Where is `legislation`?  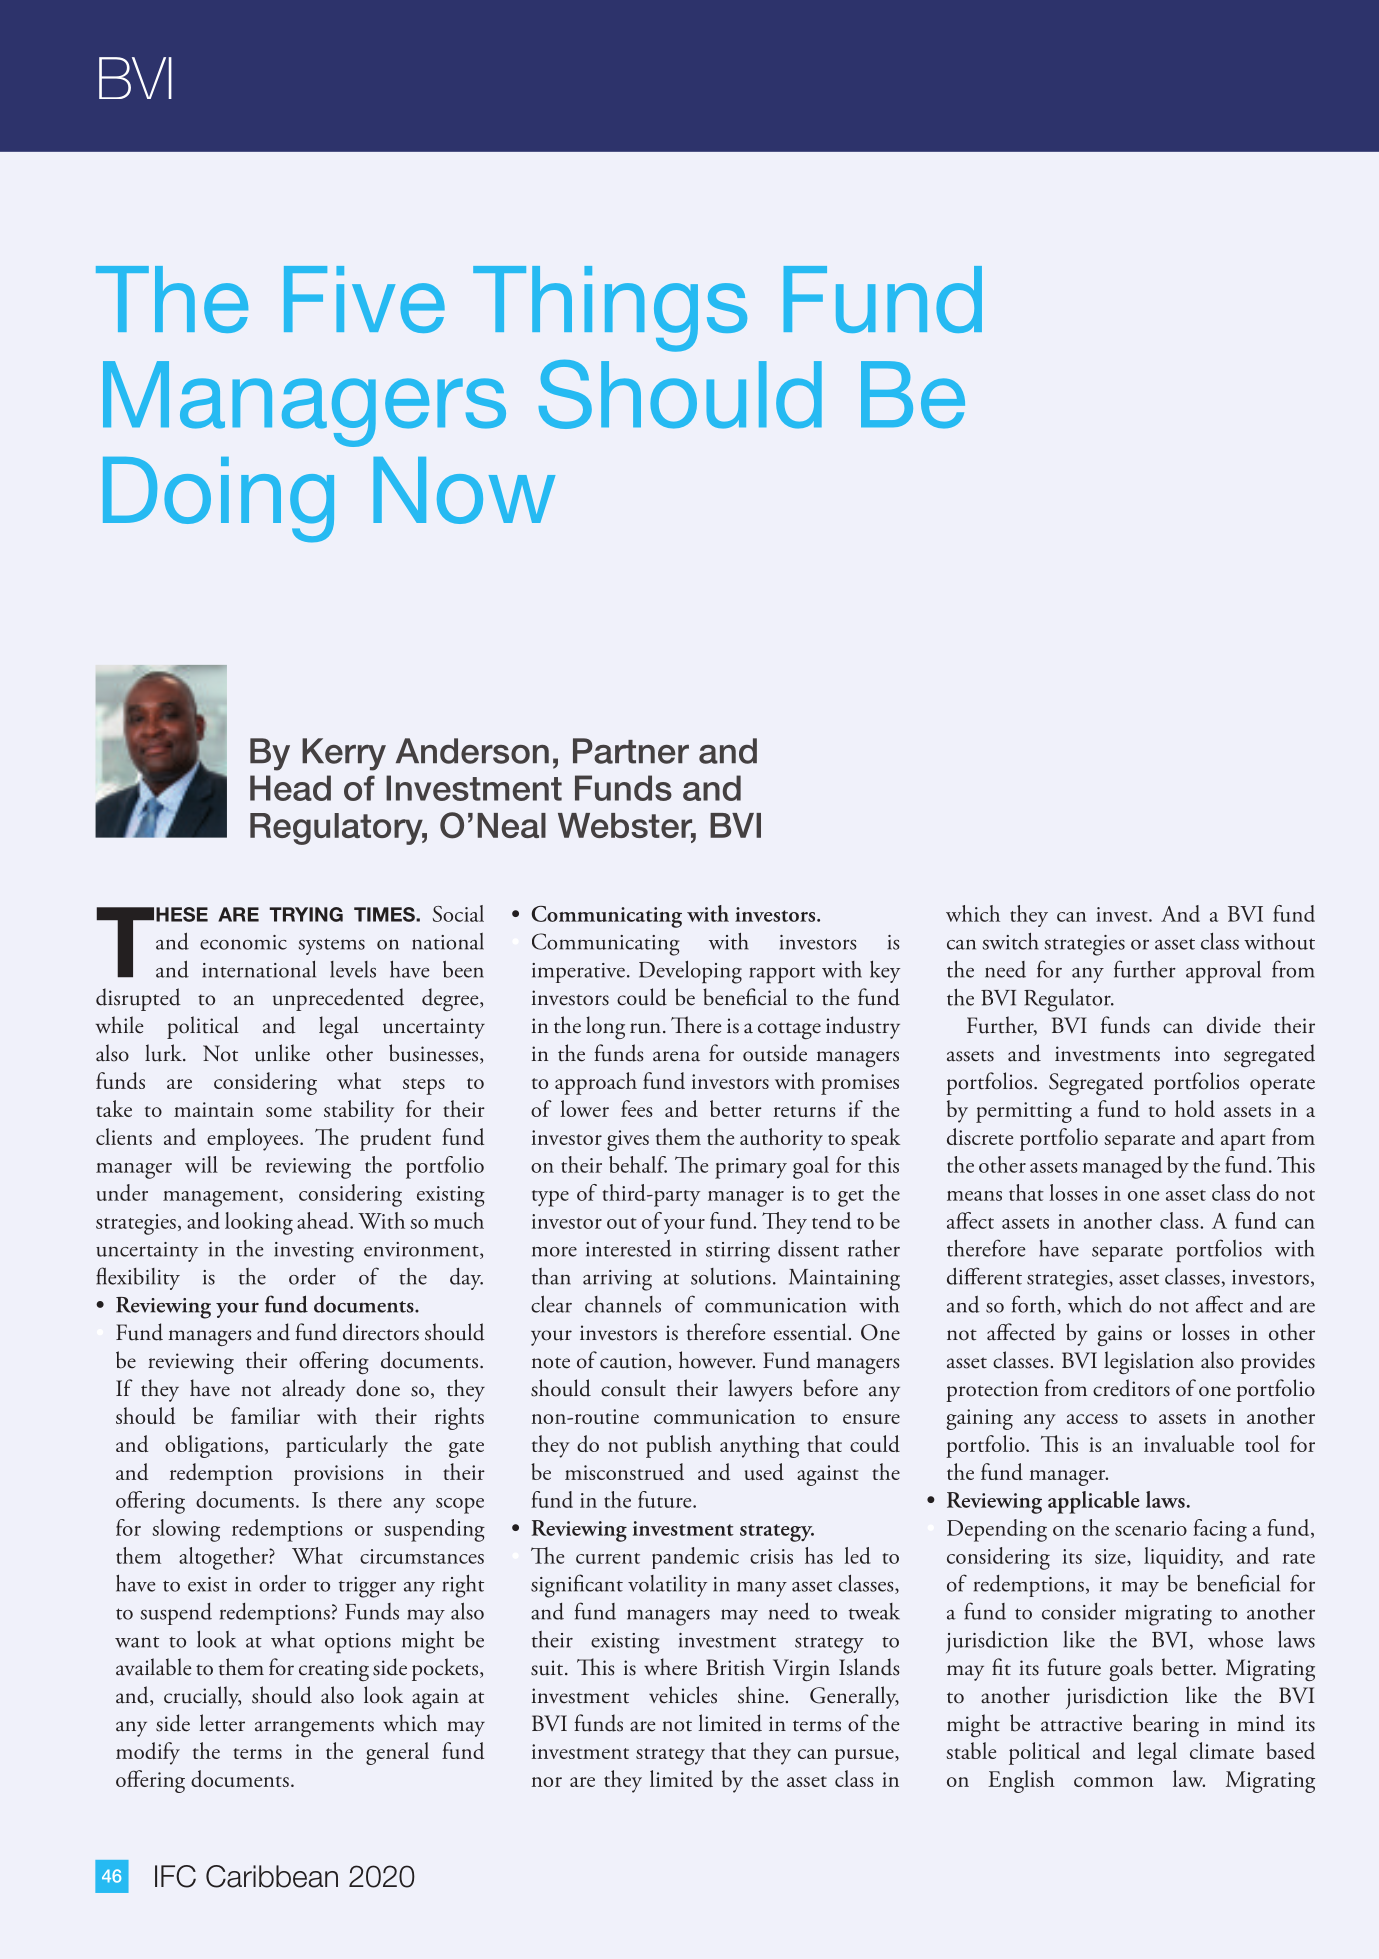 legislation is located at coordinates (1149, 1362).
